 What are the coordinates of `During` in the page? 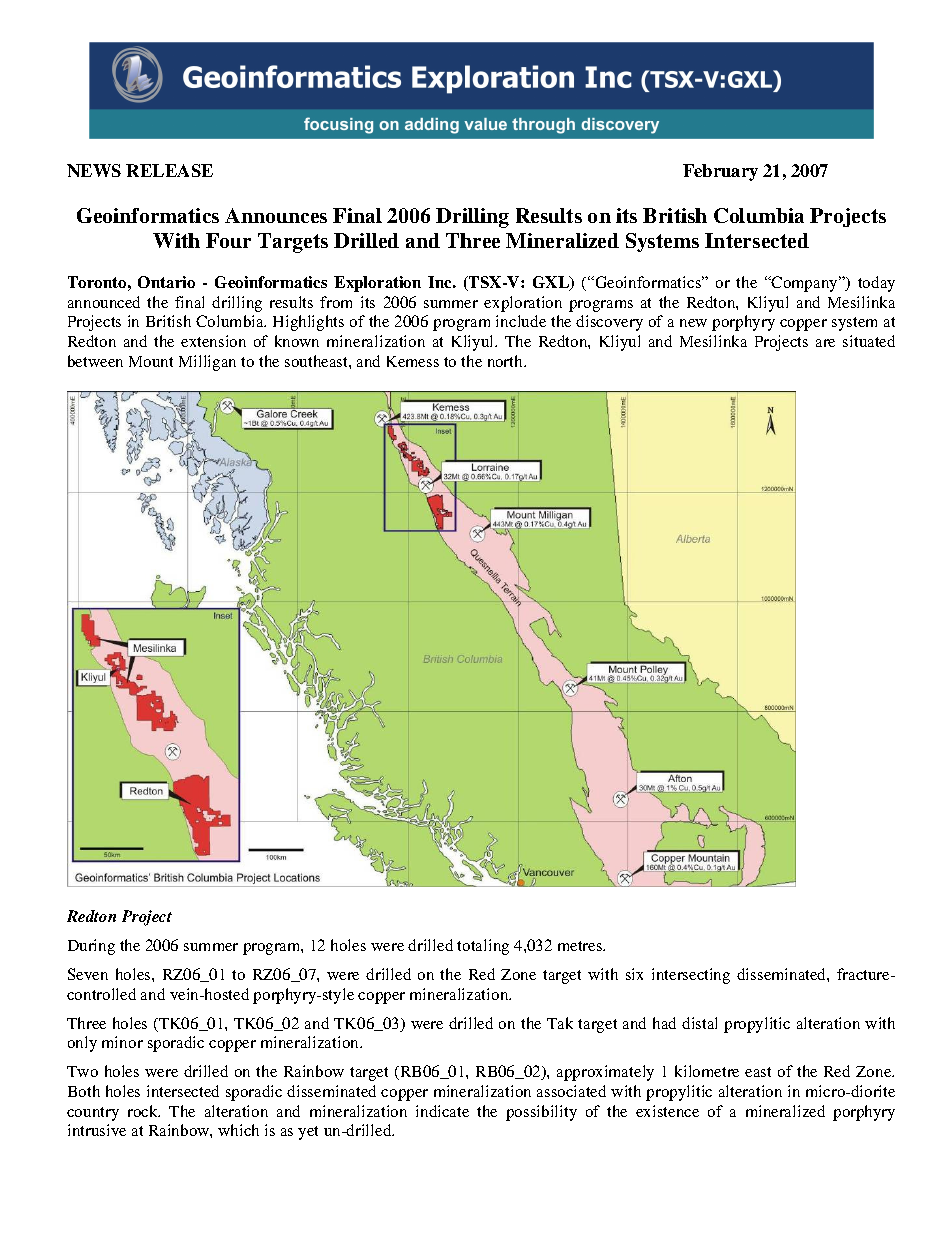 It's located at (91, 947).
